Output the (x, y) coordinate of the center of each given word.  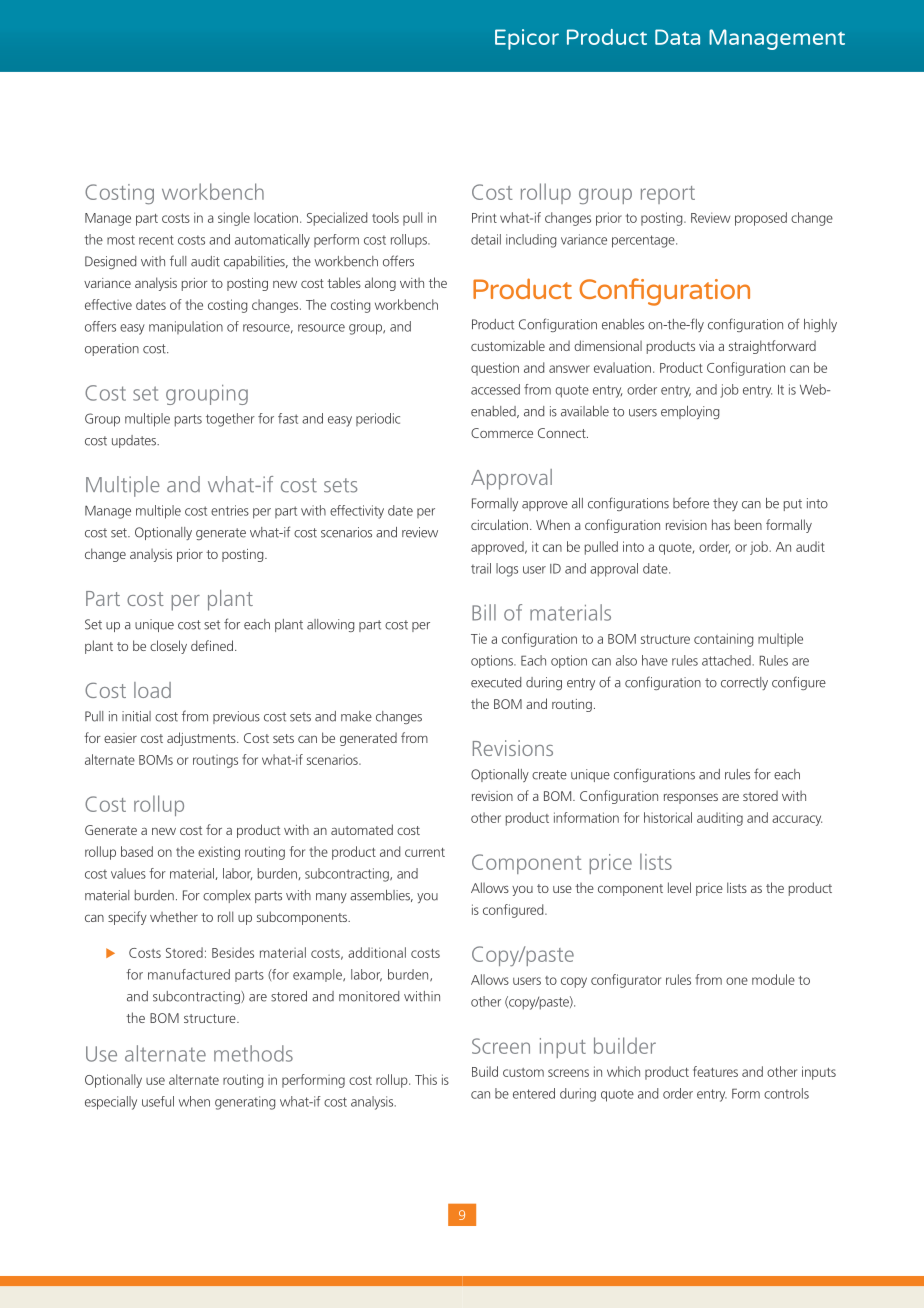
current (425, 852)
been (748, 524)
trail (481, 568)
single (234, 219)
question (495, 369)
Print (484, 217)
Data (677, 37)
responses (691, 798)
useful (158, 1101)
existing (219, 853)
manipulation (186, 327)
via (706, 346)
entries (230, 510)
